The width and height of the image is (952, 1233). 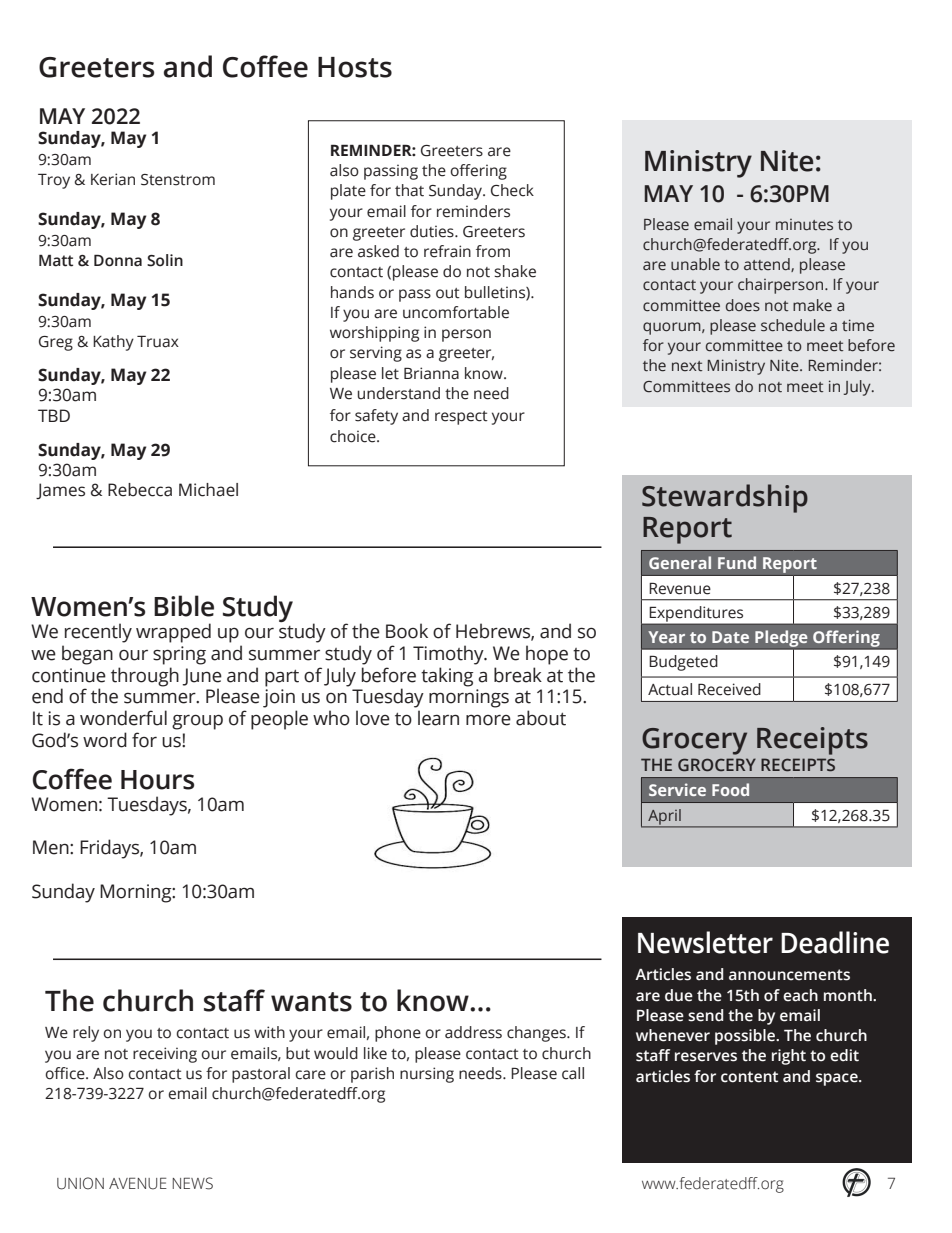 What do you see at coordinates (138, 1183) in the image?
I see `AVENUE` at bounding box center [138, 1183].
